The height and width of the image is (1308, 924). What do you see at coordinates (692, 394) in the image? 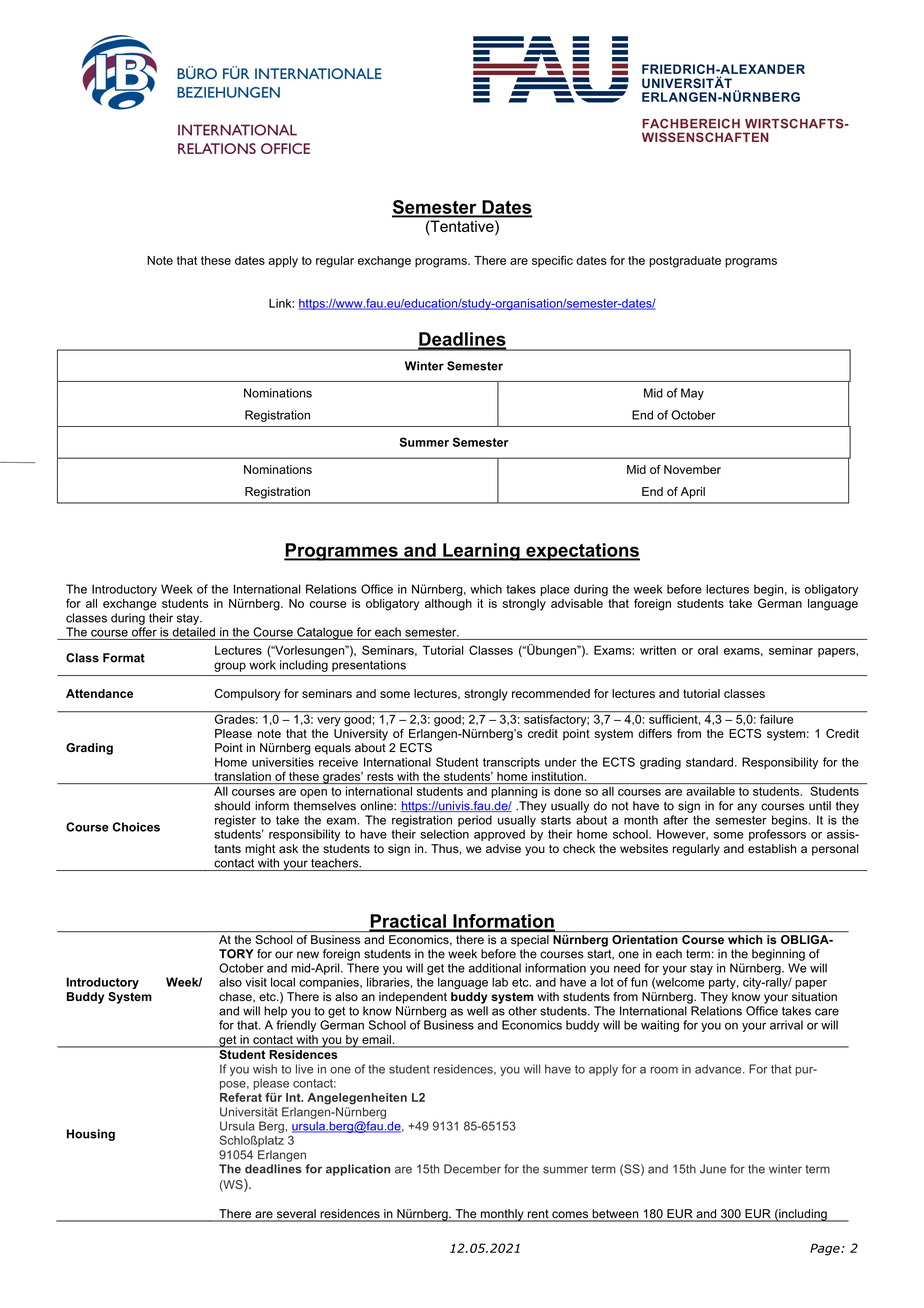
I see `May` at bounding box center [692, 394].
